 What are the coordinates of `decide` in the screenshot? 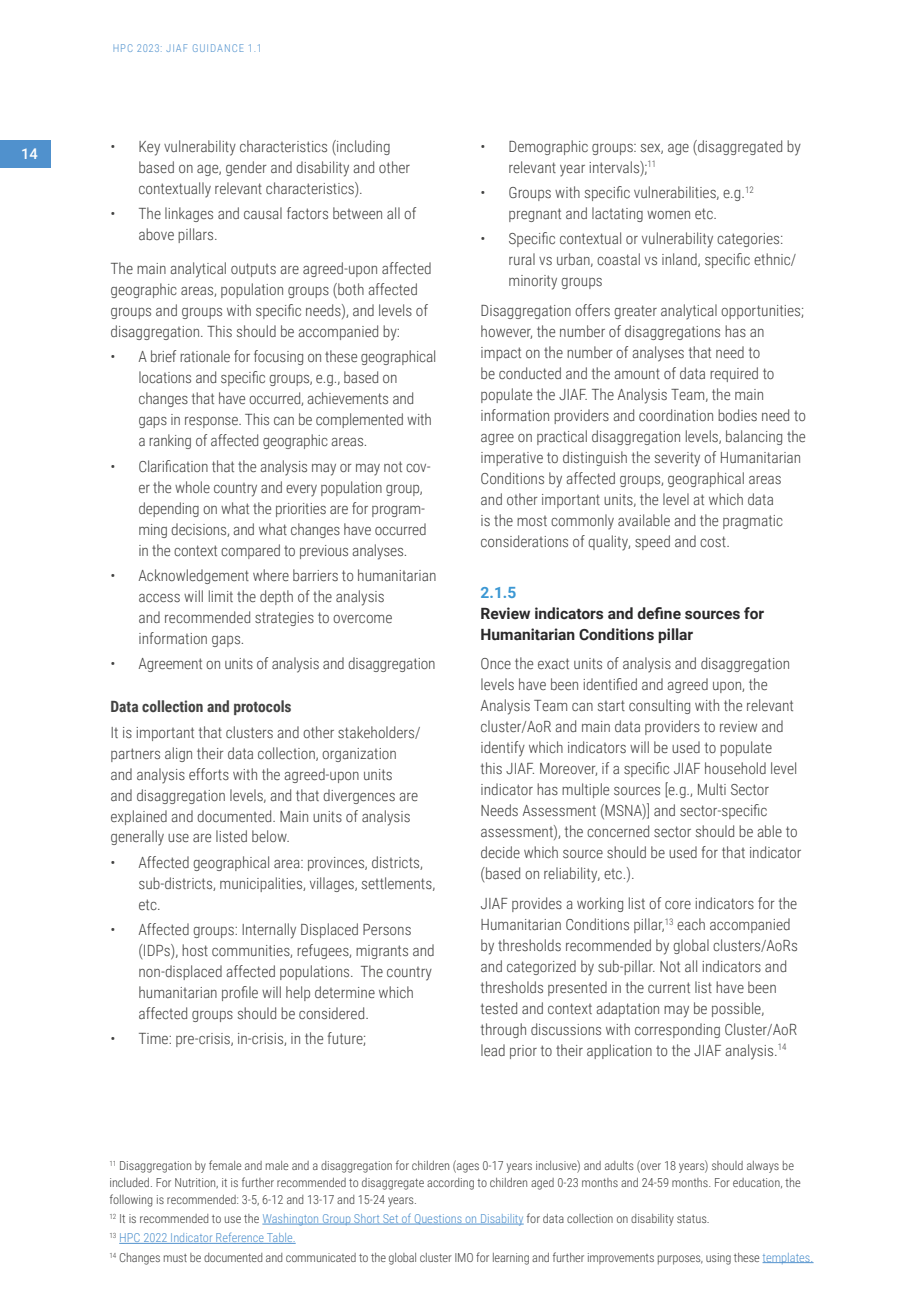 It's located at (500, 852).
